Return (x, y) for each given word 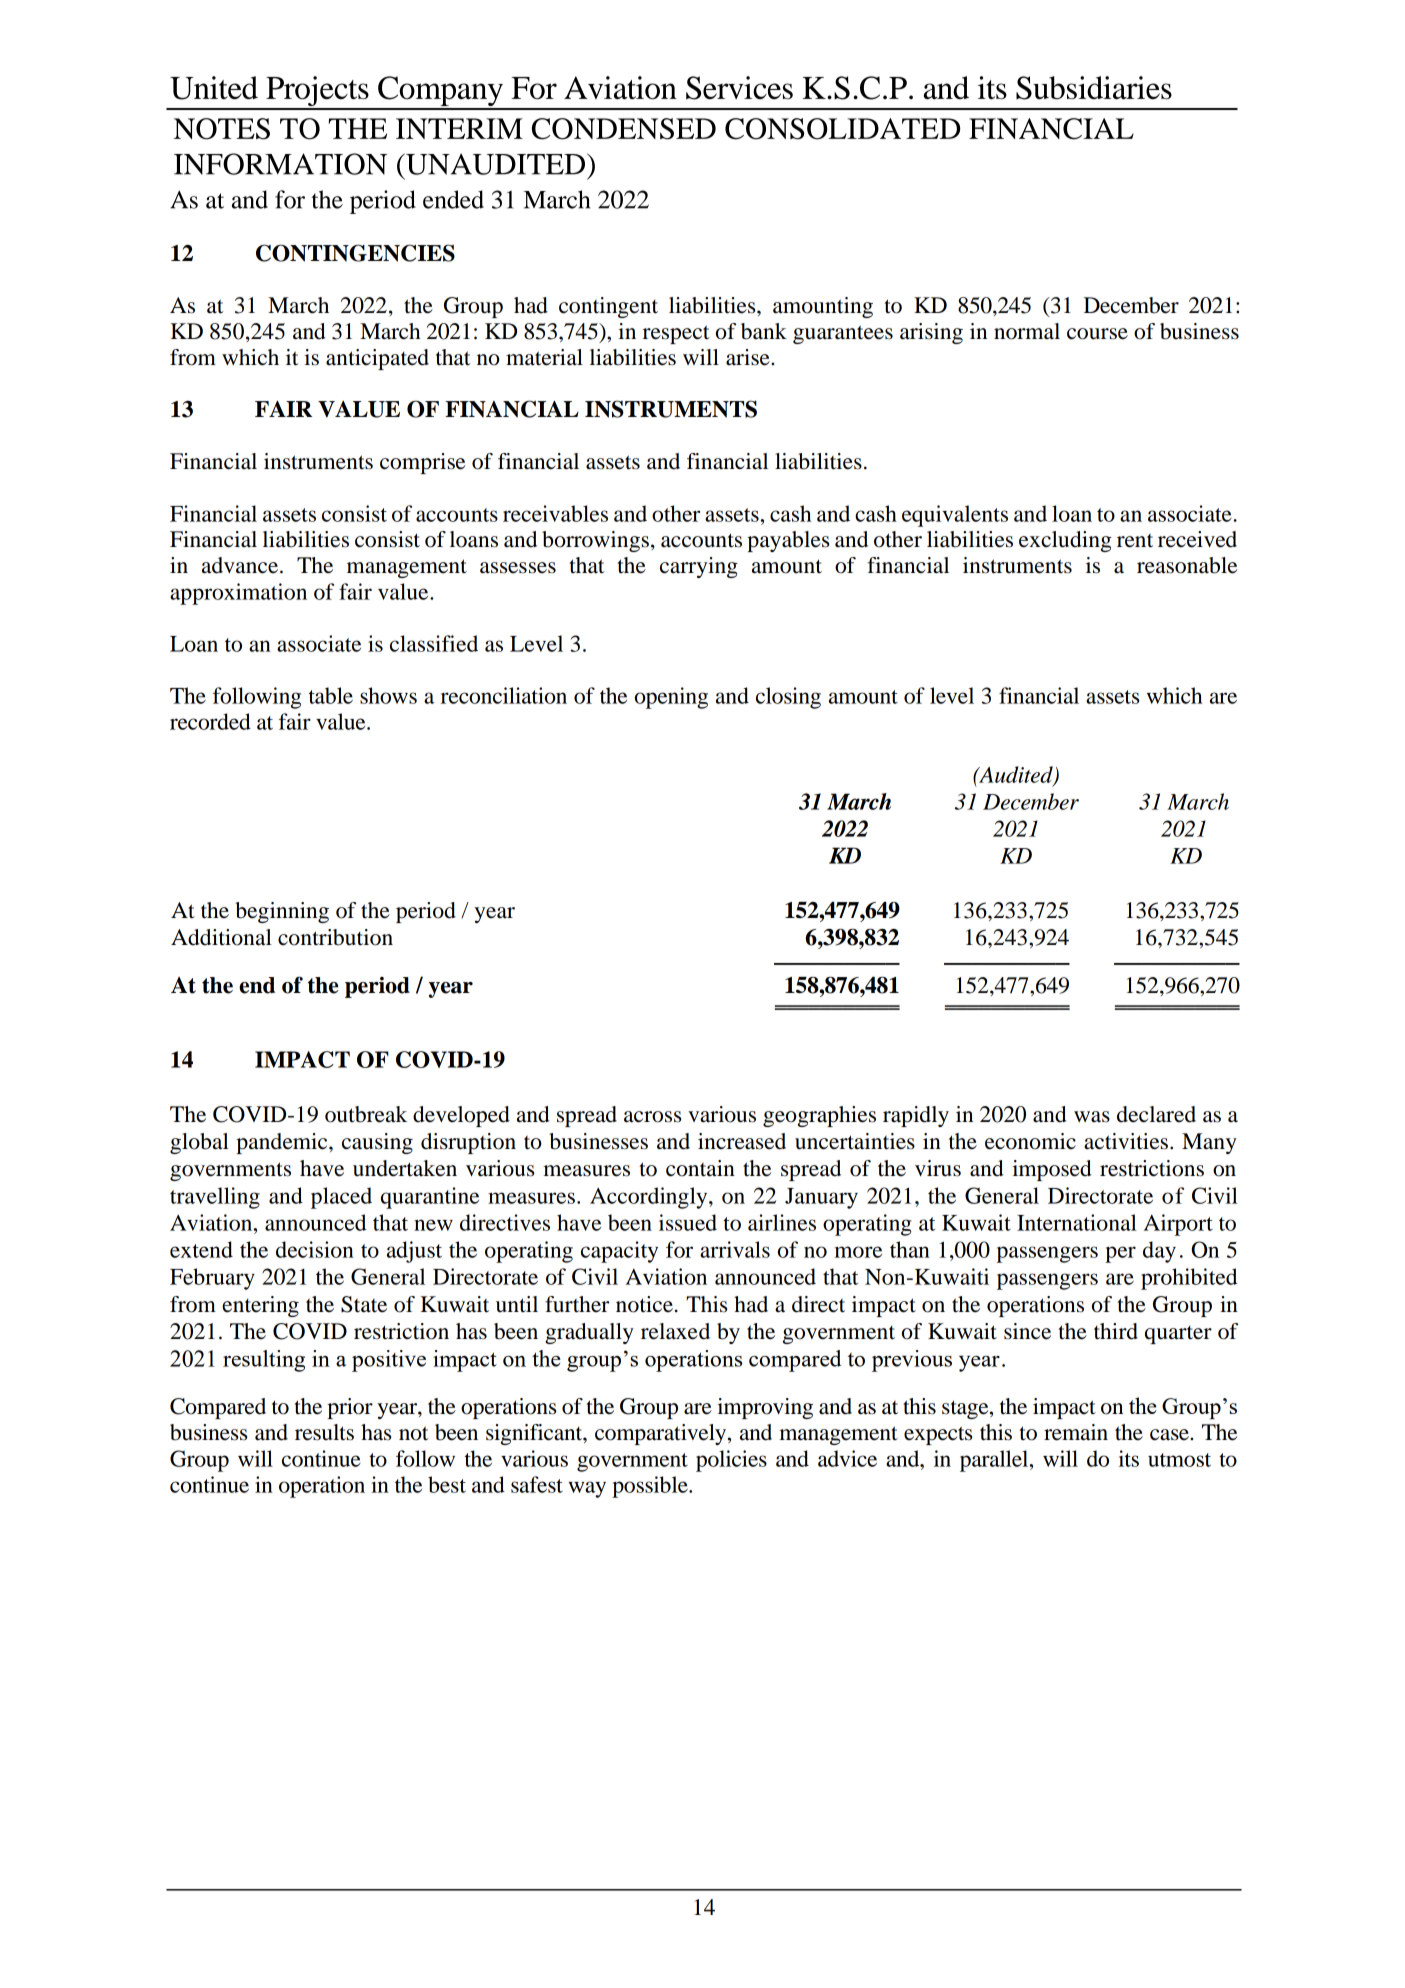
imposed (1052, 1170)
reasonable (1187, 565)
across (652, 1117)
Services (739, 88)
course (1097, 334)
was (1092, 1117)
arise (749, 357)
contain (700, 1168)
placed (341, 1198)
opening (671, 698)
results (324, 1432)
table (331, 695)
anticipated (377, 359)
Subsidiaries (1094, 88)
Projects (317, 92)
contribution (335, 937)
